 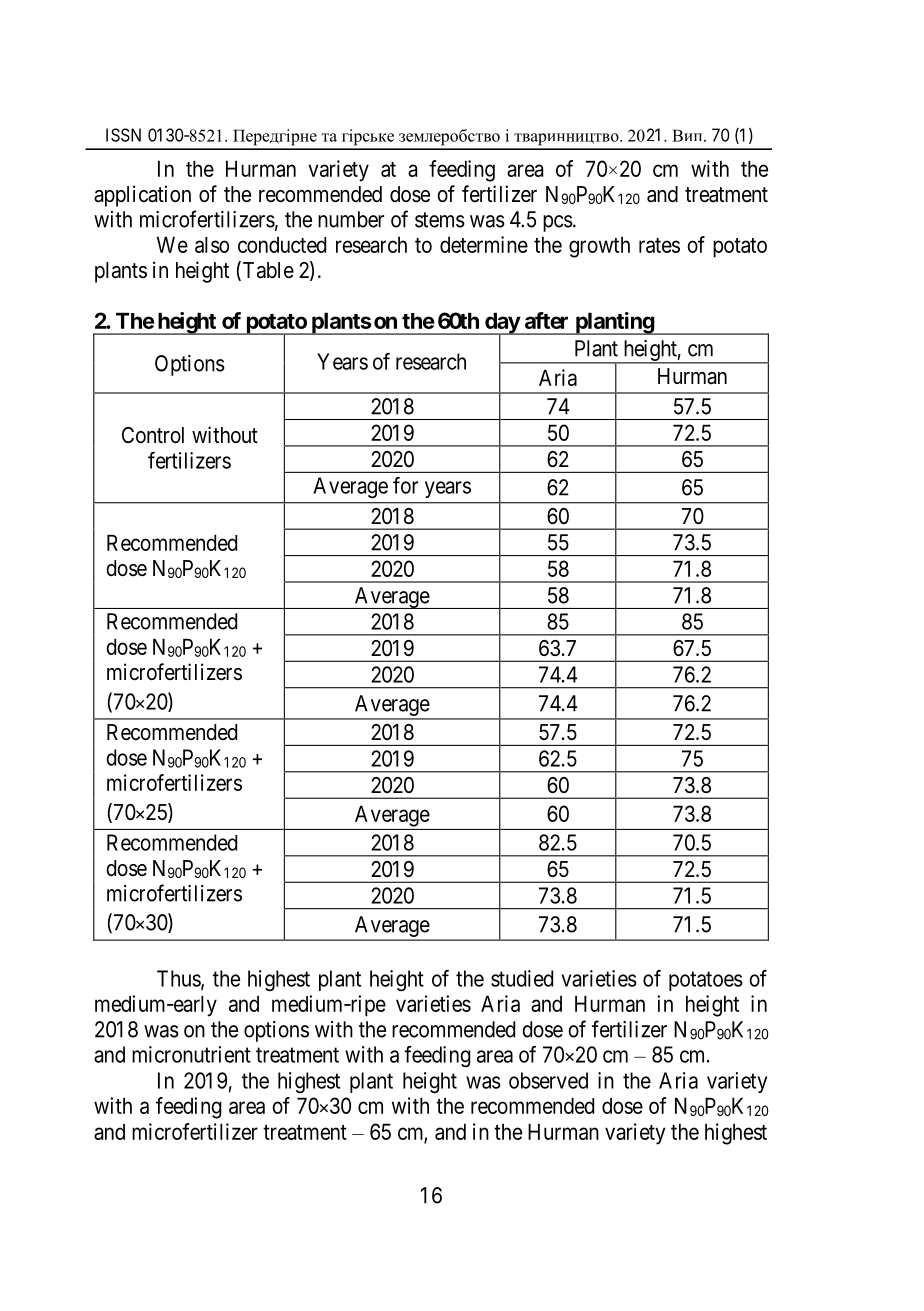 I want to click on pcs, so click(x=558, y=223).
